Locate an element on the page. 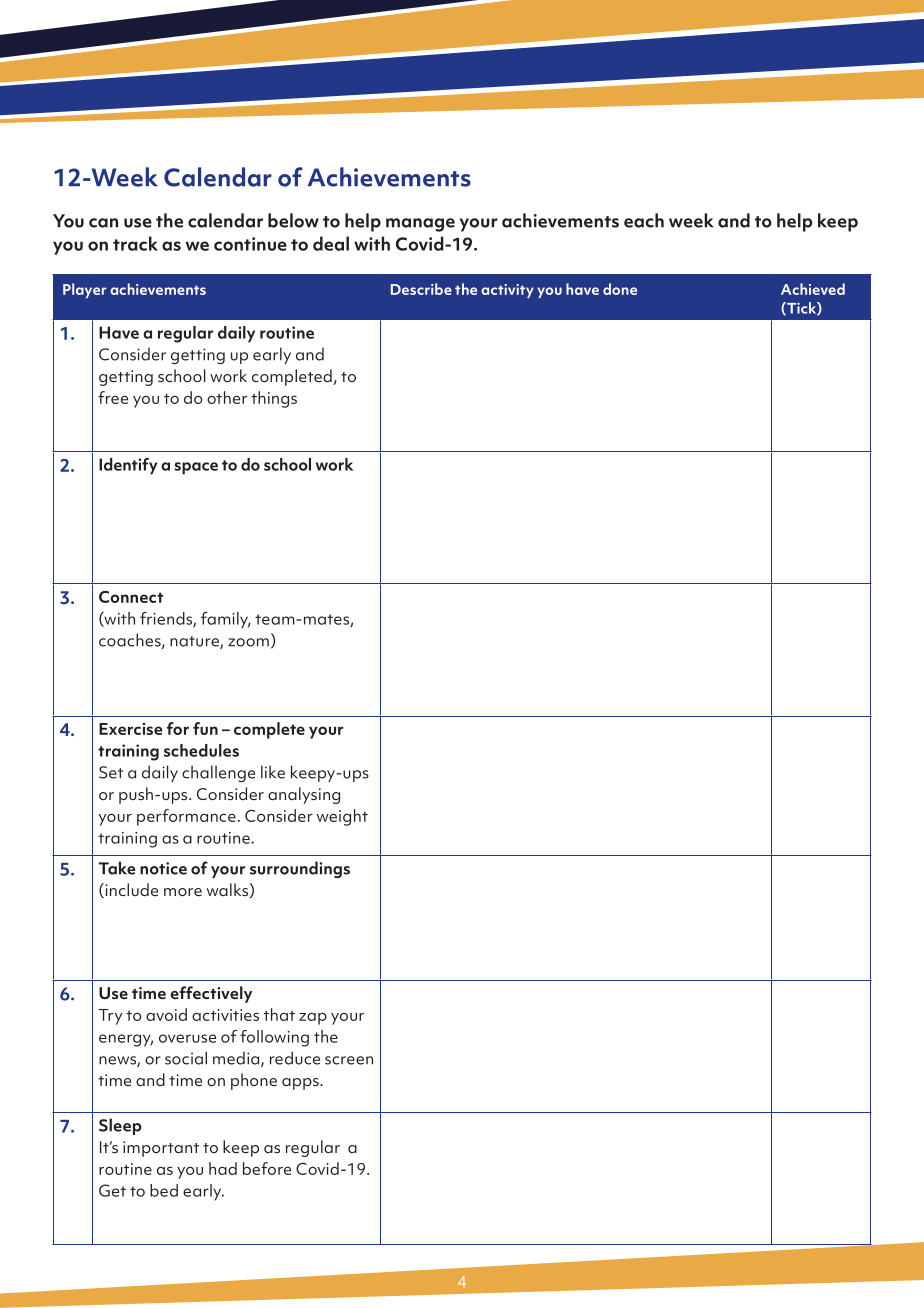 The height and width of the document is (1308, 924). zoom is located at coordinates (248, 642).
